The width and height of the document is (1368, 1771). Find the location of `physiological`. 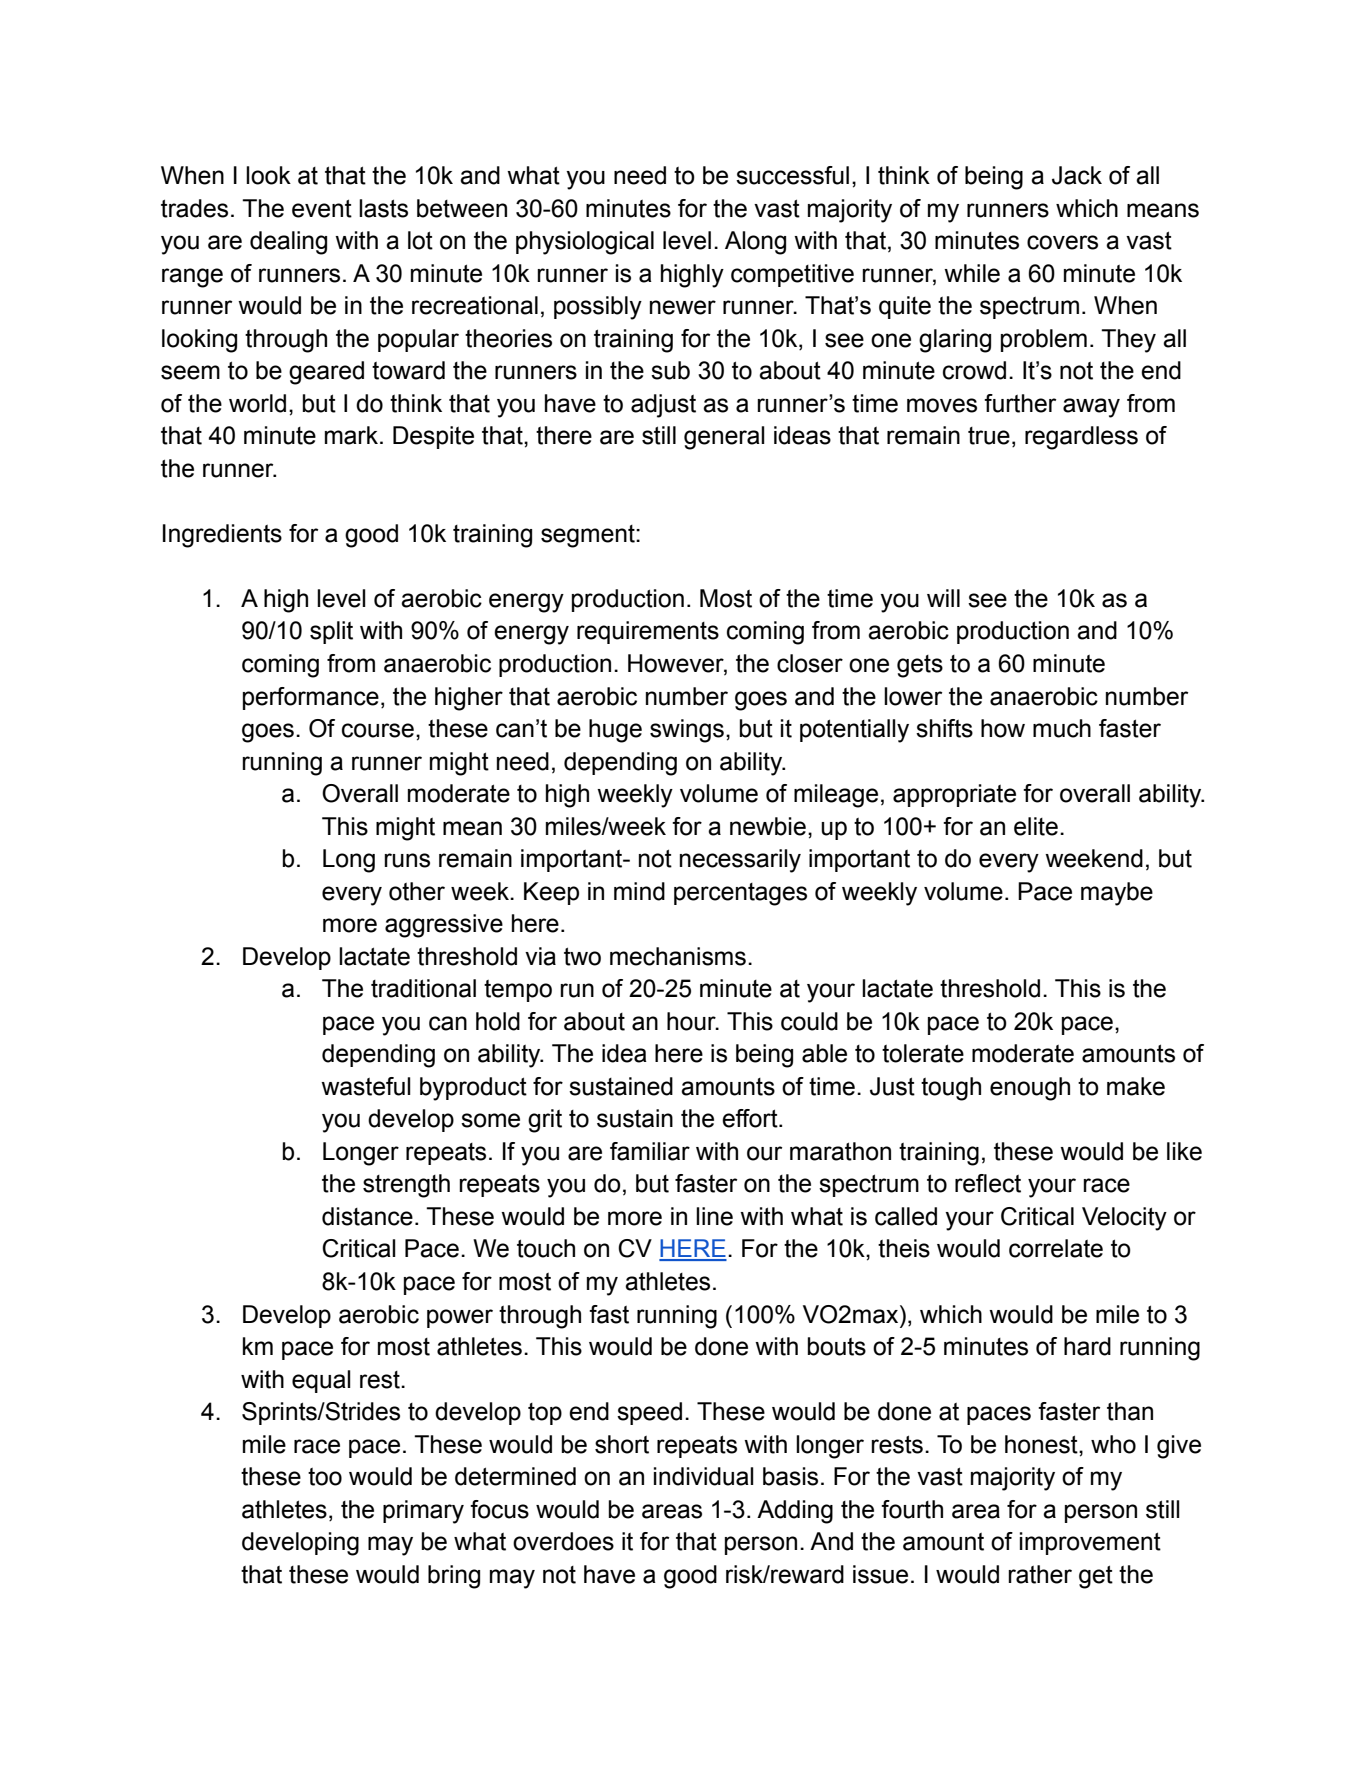

physiological is located at coordinates (585, 243).
